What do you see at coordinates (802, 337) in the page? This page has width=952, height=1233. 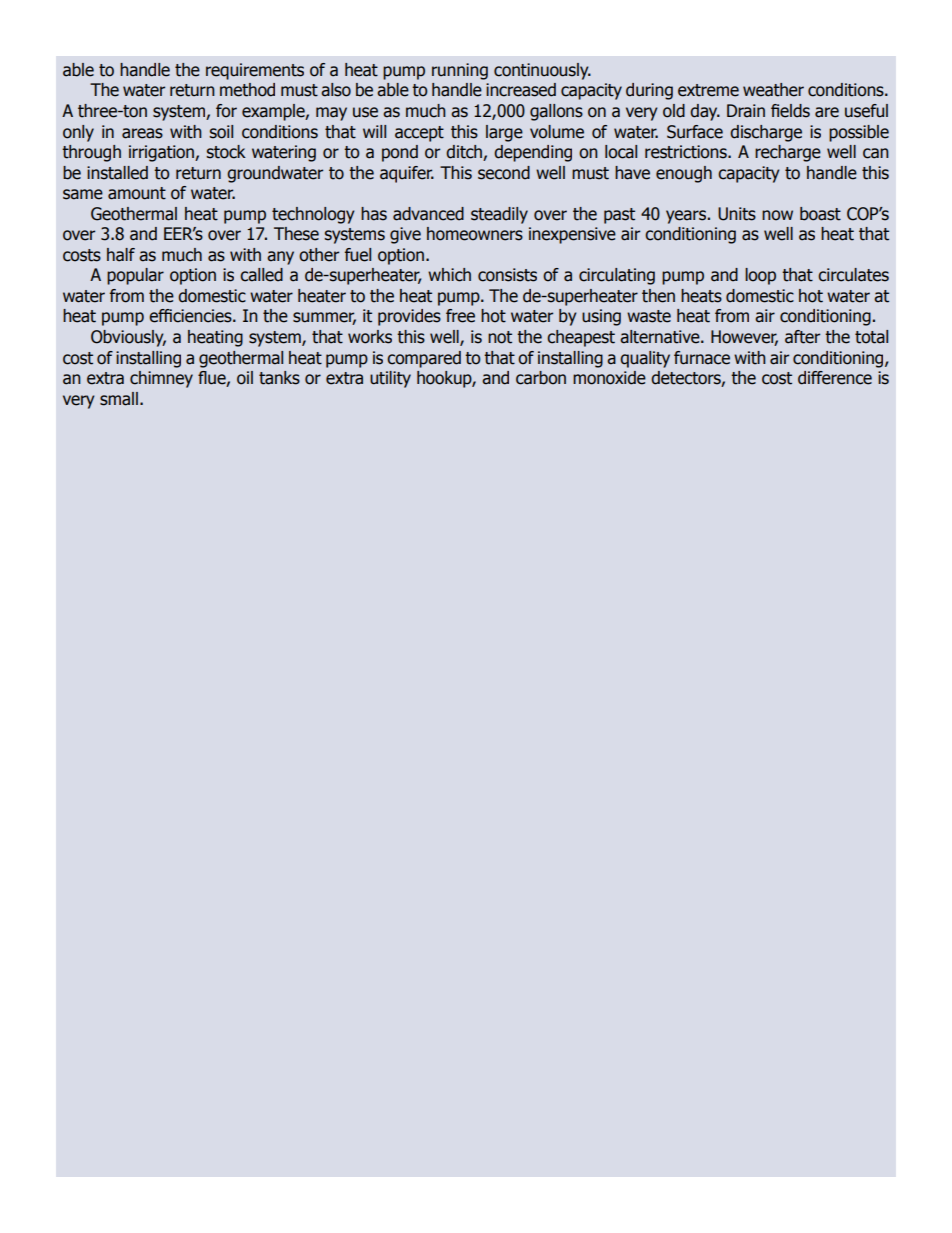 I see `after` at bounding box center [802, 337].
